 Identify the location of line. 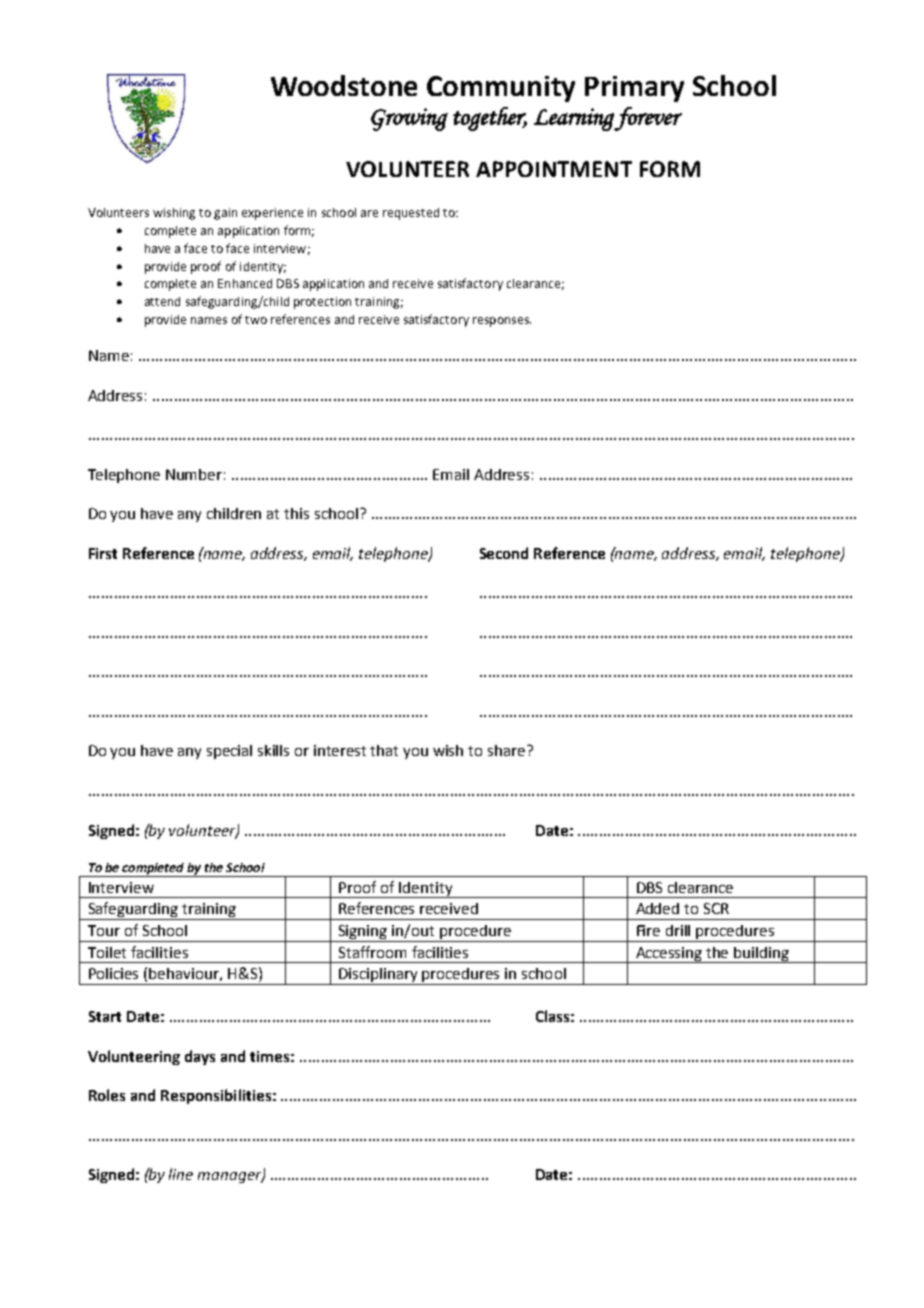
(181, 1174).
